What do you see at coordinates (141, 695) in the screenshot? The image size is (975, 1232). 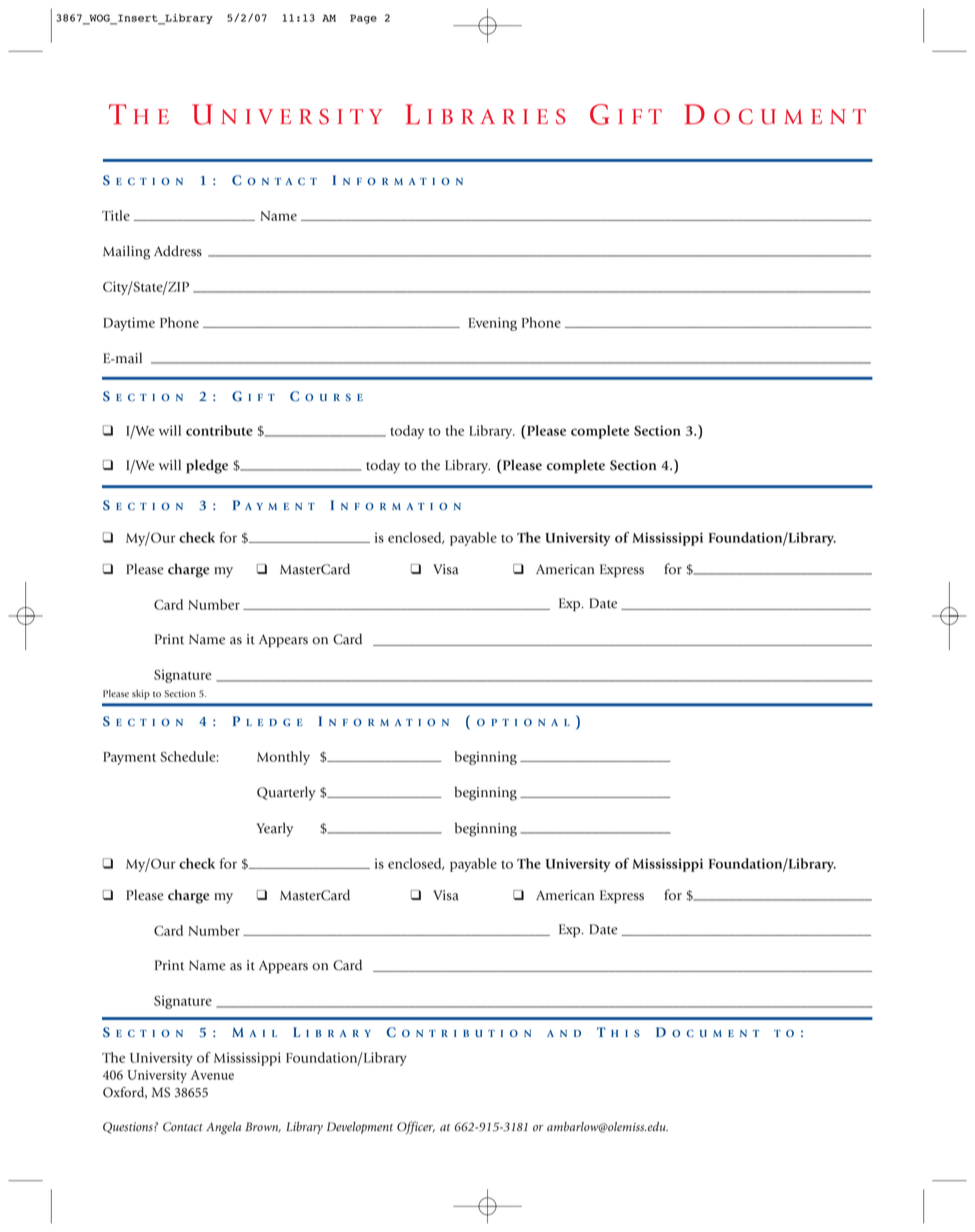 I see `skip` at bounding box center [141, 695].
